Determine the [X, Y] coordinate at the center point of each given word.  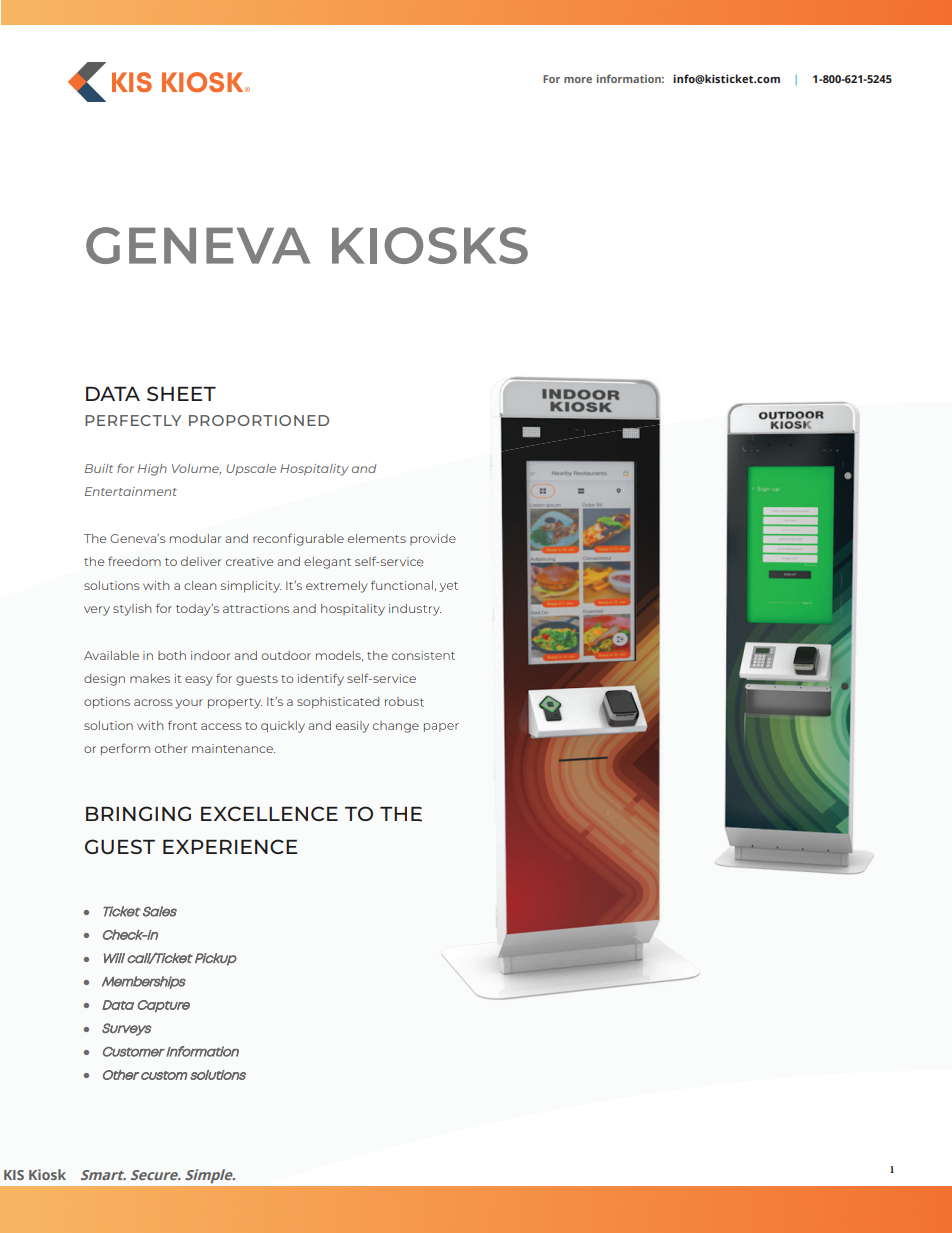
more [578, 80]
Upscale [251, 469]
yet [448, 587]
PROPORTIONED [259, 420]
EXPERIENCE [230, 846]
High [152, 470]
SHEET [181, 393]
